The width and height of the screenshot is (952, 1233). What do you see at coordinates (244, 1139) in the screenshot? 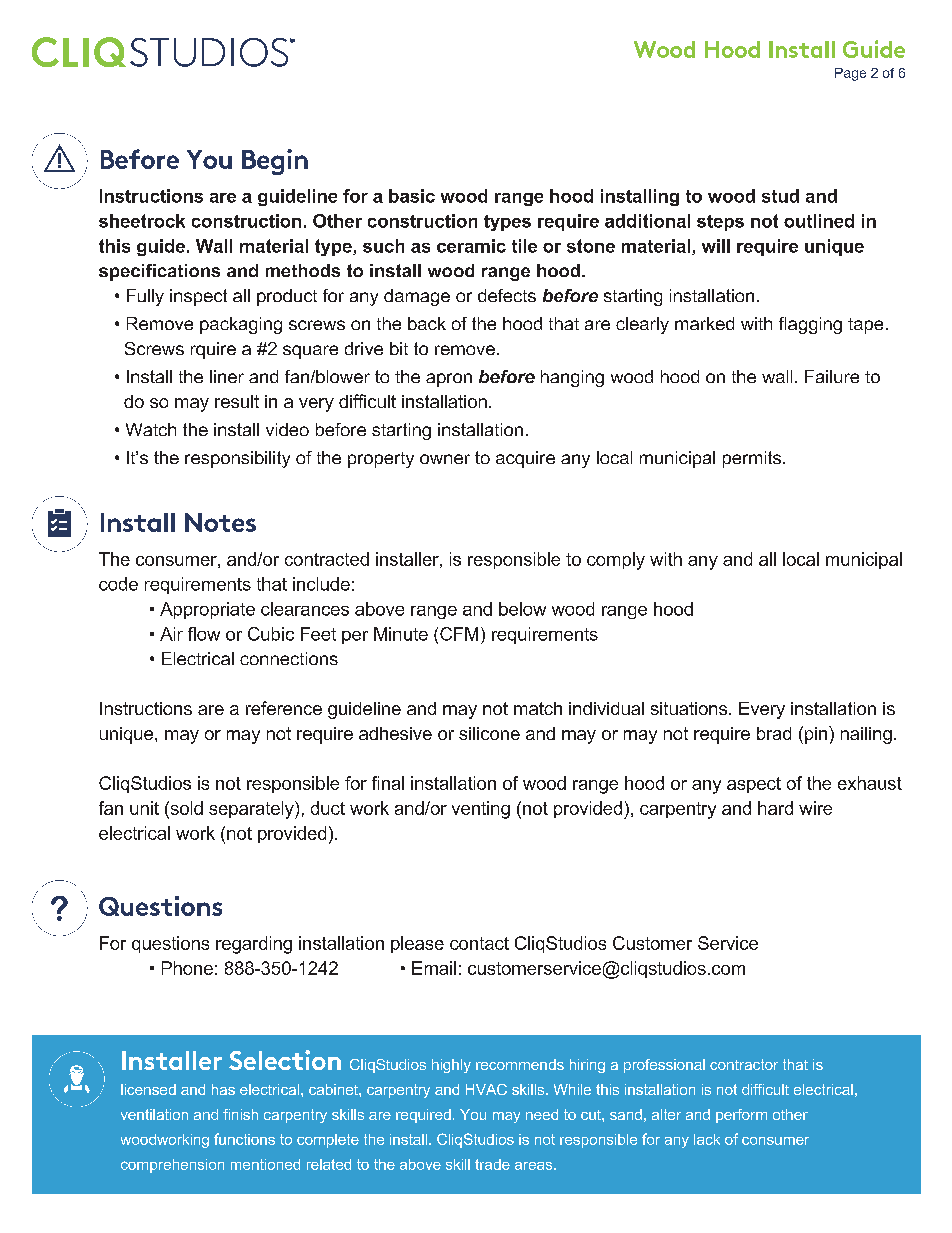
I see `functions` at bounding box center [244, 1139].
